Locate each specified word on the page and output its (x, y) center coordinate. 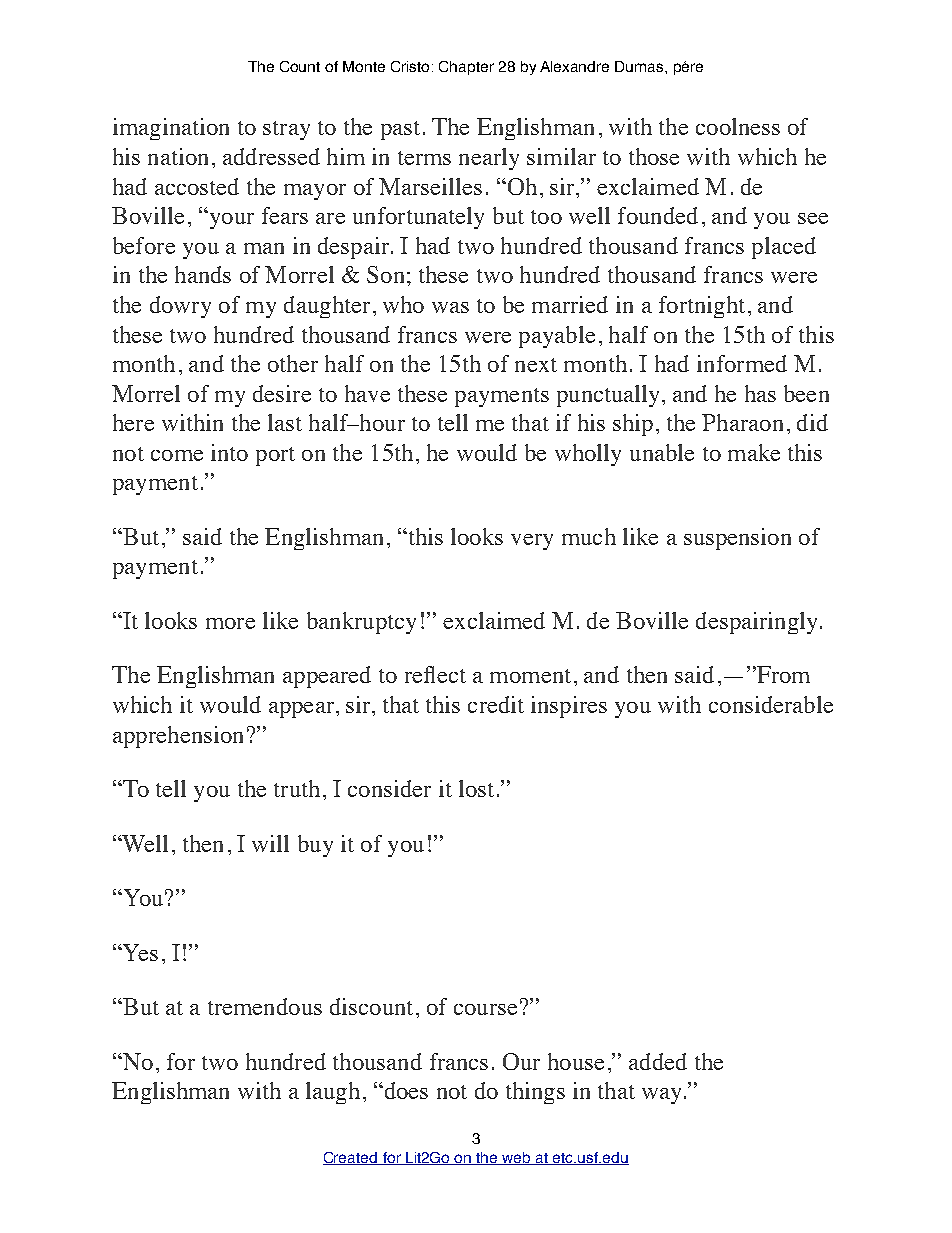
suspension (737, 539)
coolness (738, 126)
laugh (333, 1093)
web (516, 1158)
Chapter (466, 68)
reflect (435, 674)
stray (286, 130)
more (230, 623)
